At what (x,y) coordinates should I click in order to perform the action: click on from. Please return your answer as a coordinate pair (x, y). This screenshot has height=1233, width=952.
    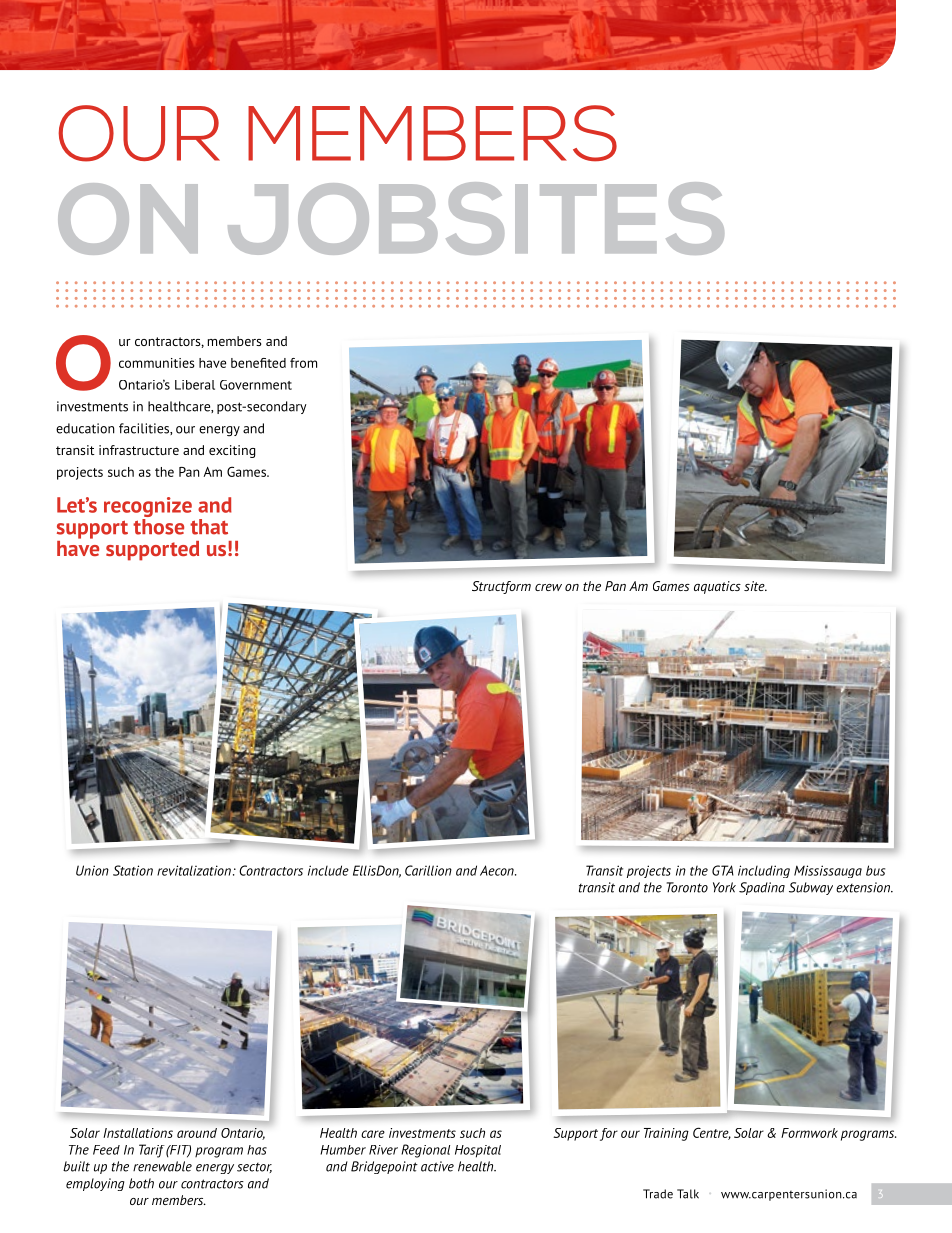
    Looking at the image, I should click on (303, 363).
